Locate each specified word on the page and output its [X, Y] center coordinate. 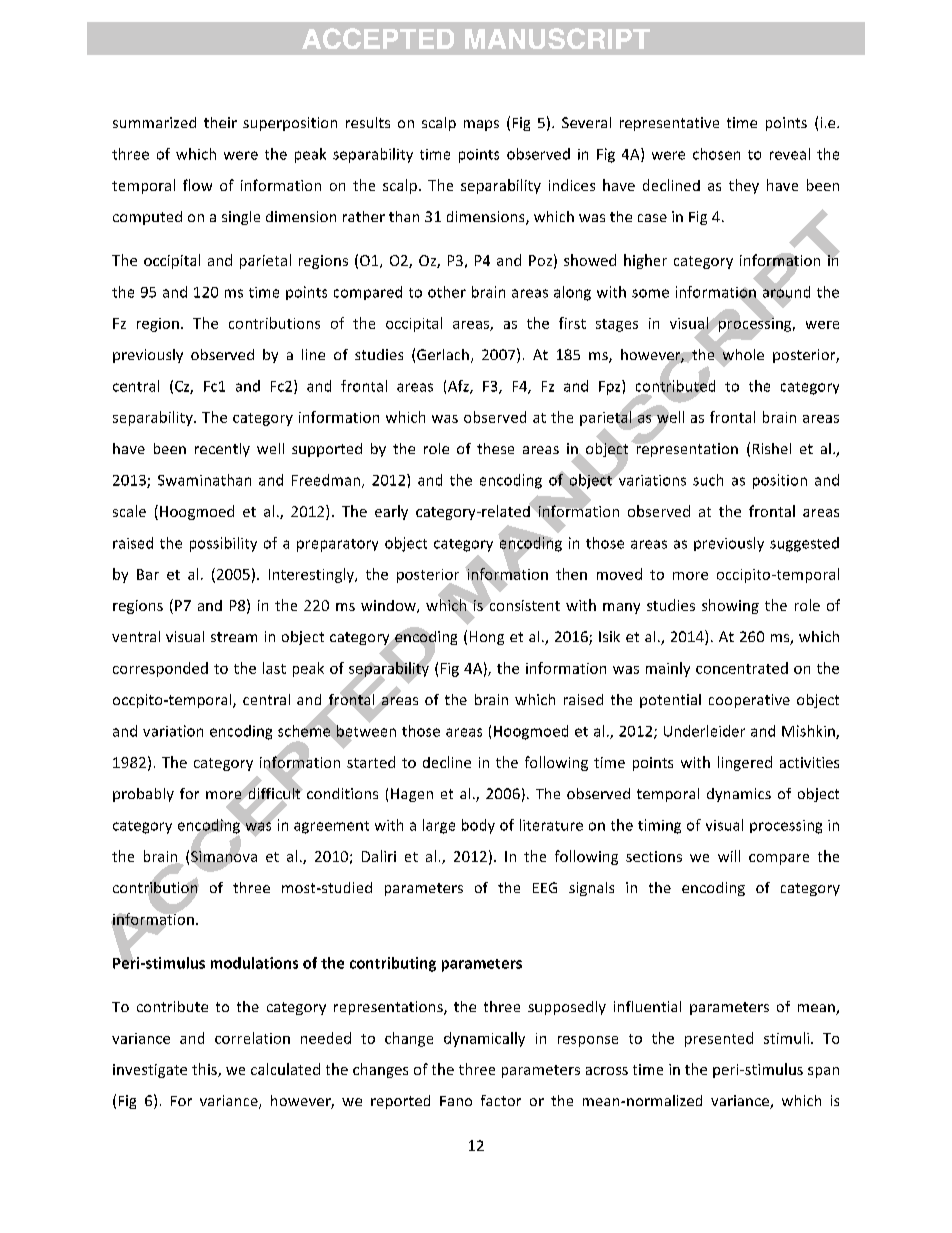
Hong [487, 638]
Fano [456, 1101]
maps [481, 125]
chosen [716, 154]
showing [730, 606]
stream [234, 637]
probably [143, 795]
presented [719, 1039]
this [205, 1070]
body [478, 826]
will [729, 856]
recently [222, 450]
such [708, 480]
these [495, 448]
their [220, 122]
